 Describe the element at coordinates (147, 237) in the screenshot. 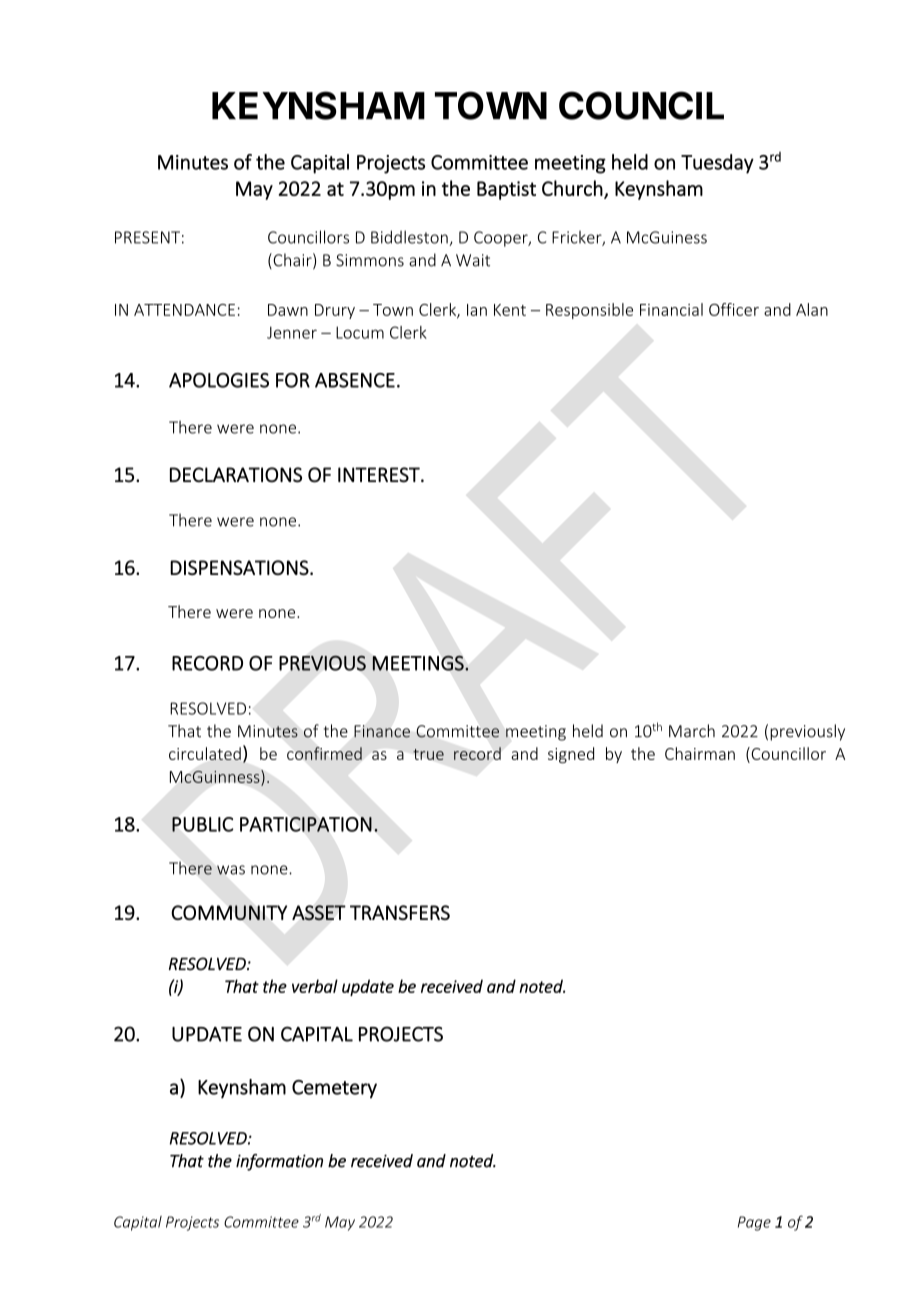

I see `PRESENT` at that location.
